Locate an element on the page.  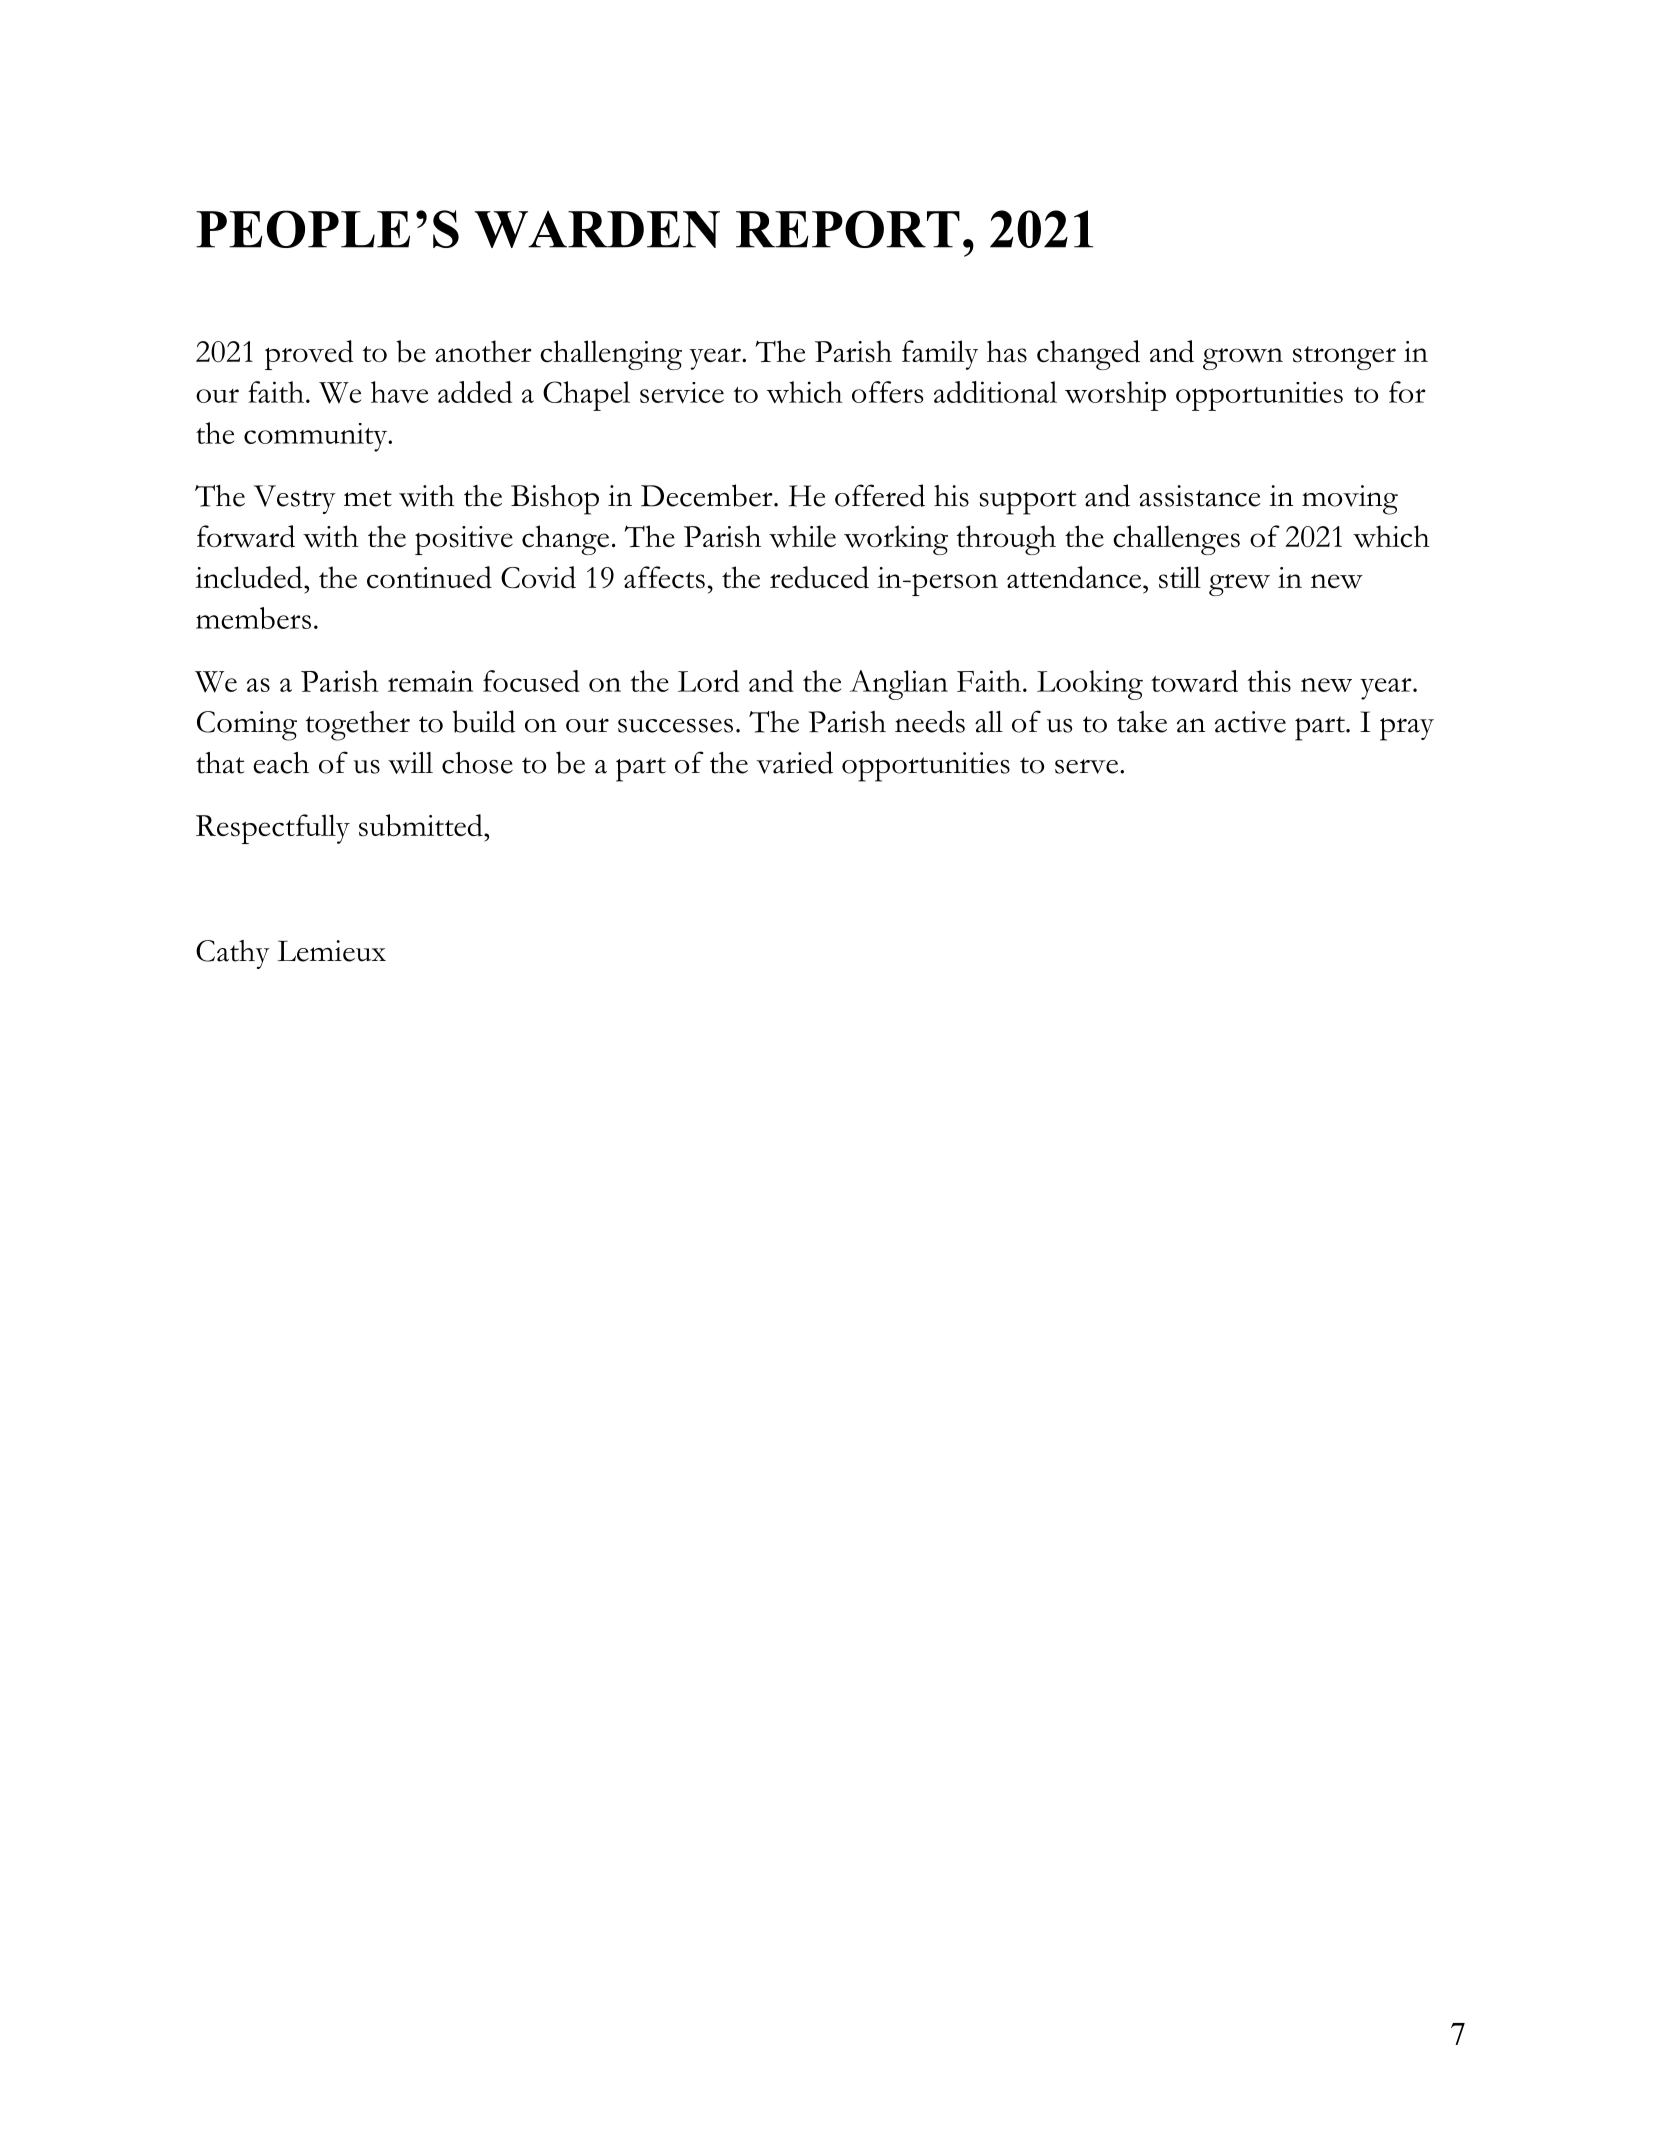
WARDEN is located at coordinates (597, 229).
